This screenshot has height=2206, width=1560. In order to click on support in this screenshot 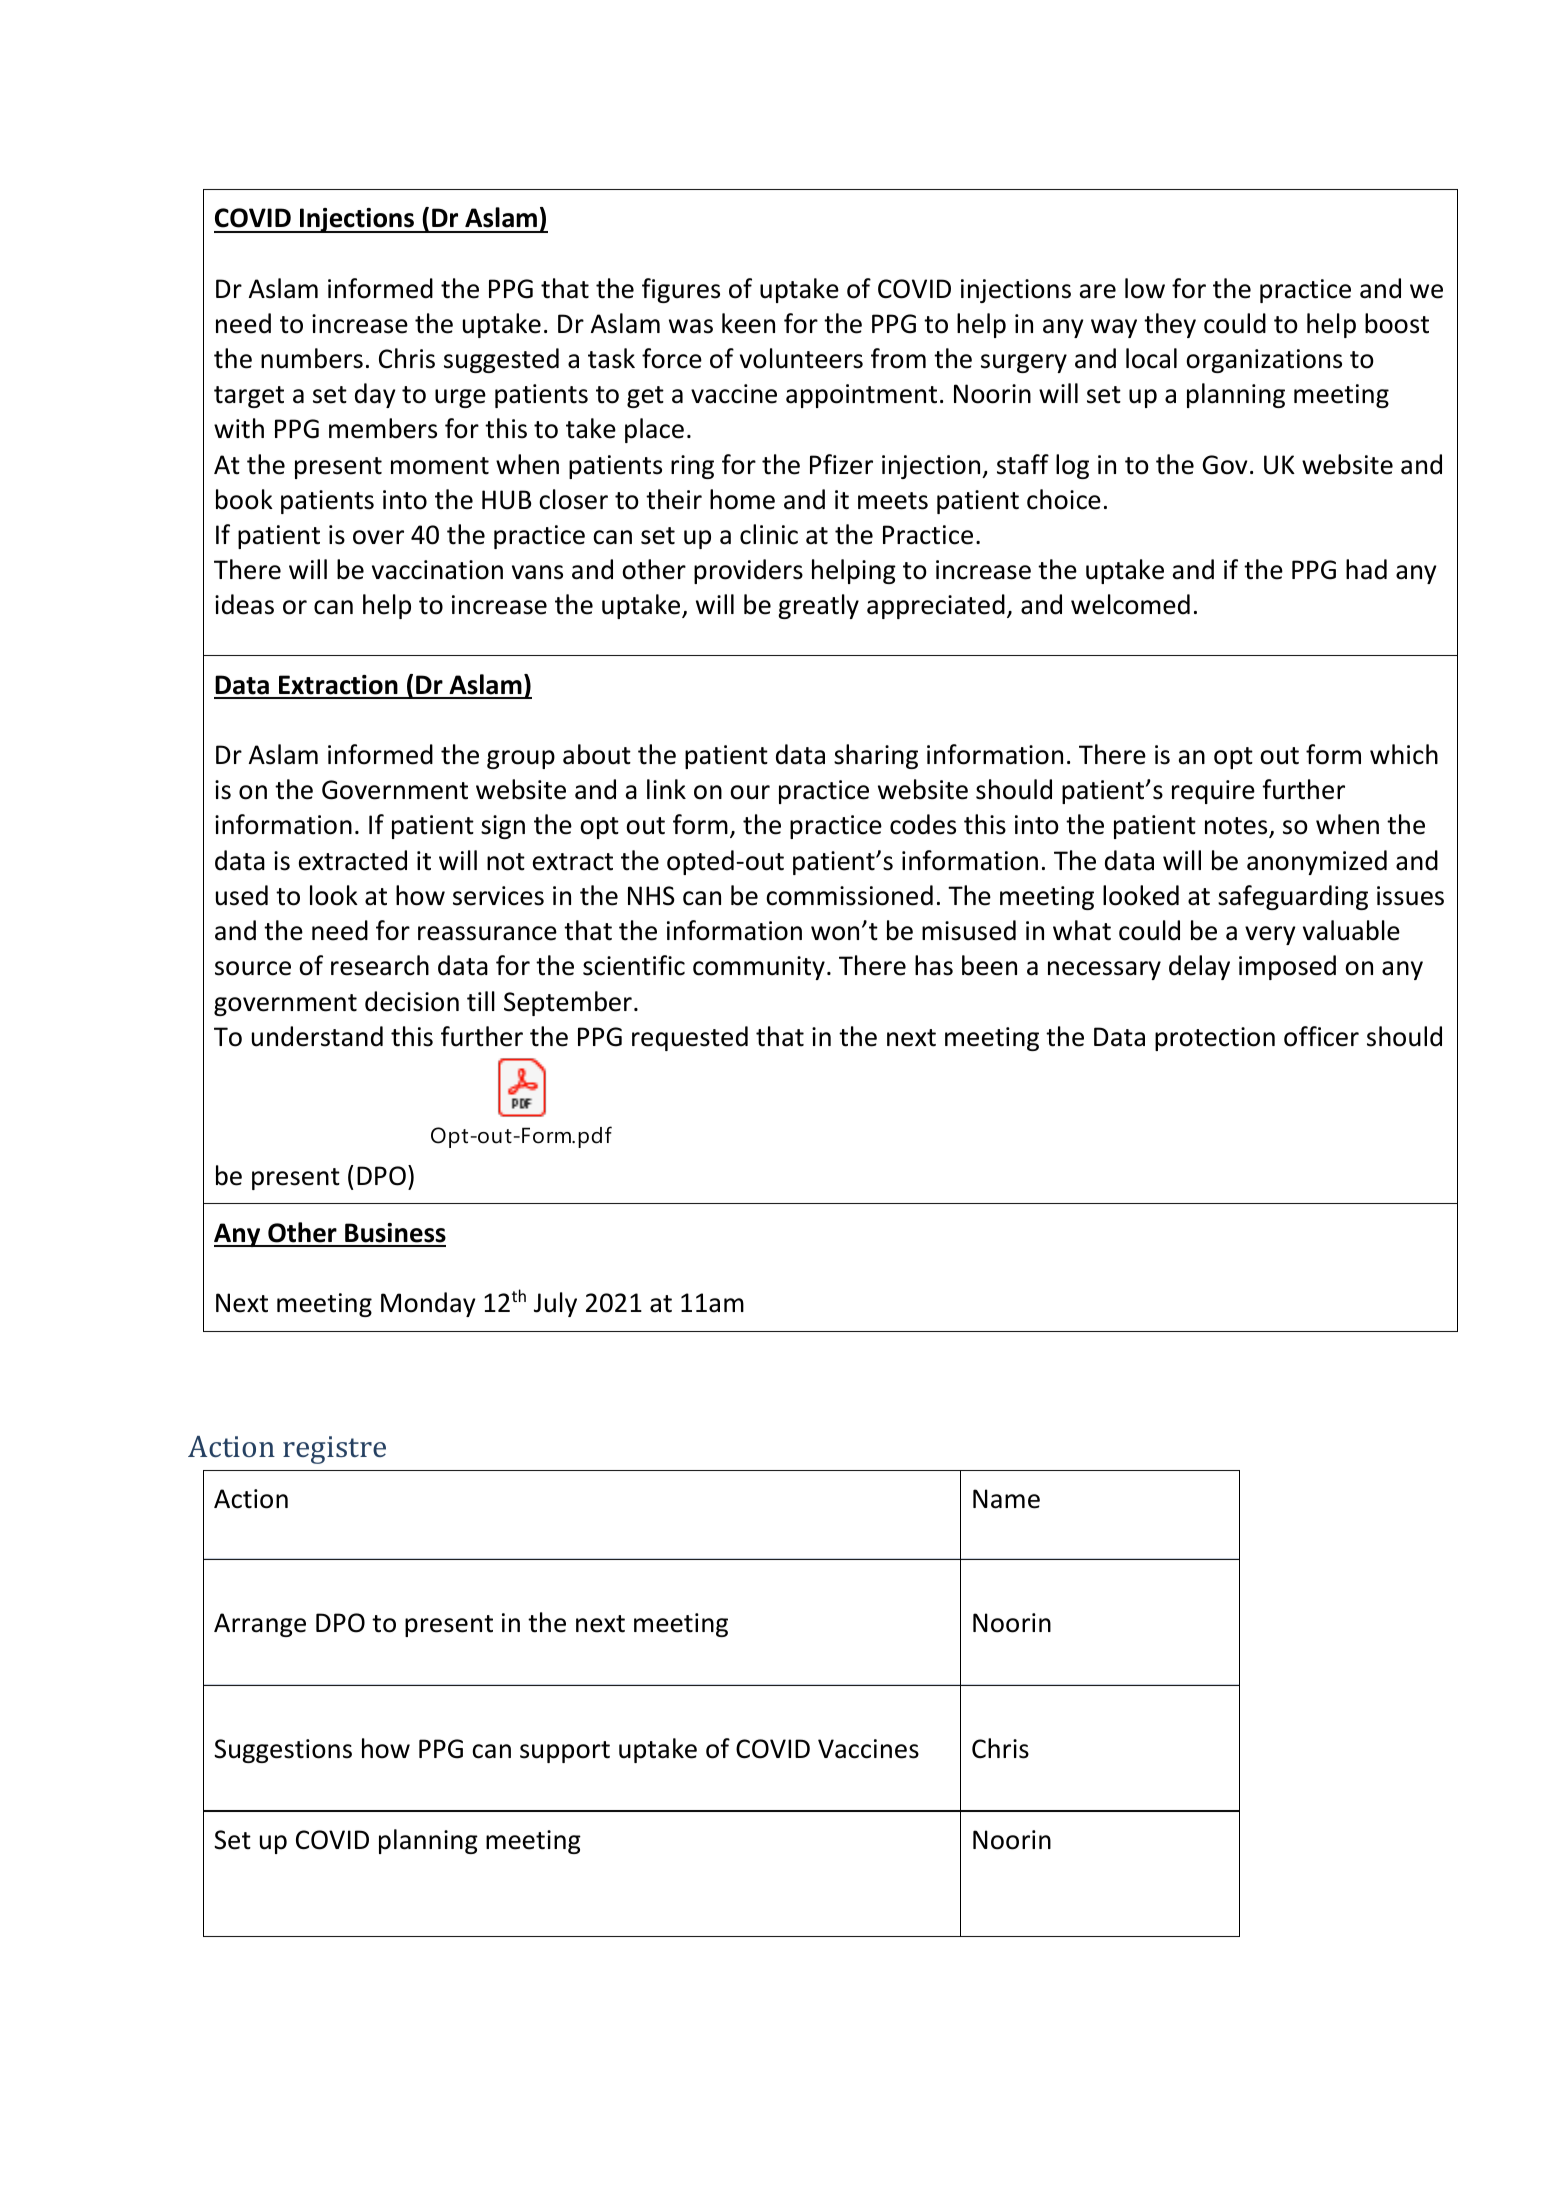, I will do `click(565, 1752)`.
